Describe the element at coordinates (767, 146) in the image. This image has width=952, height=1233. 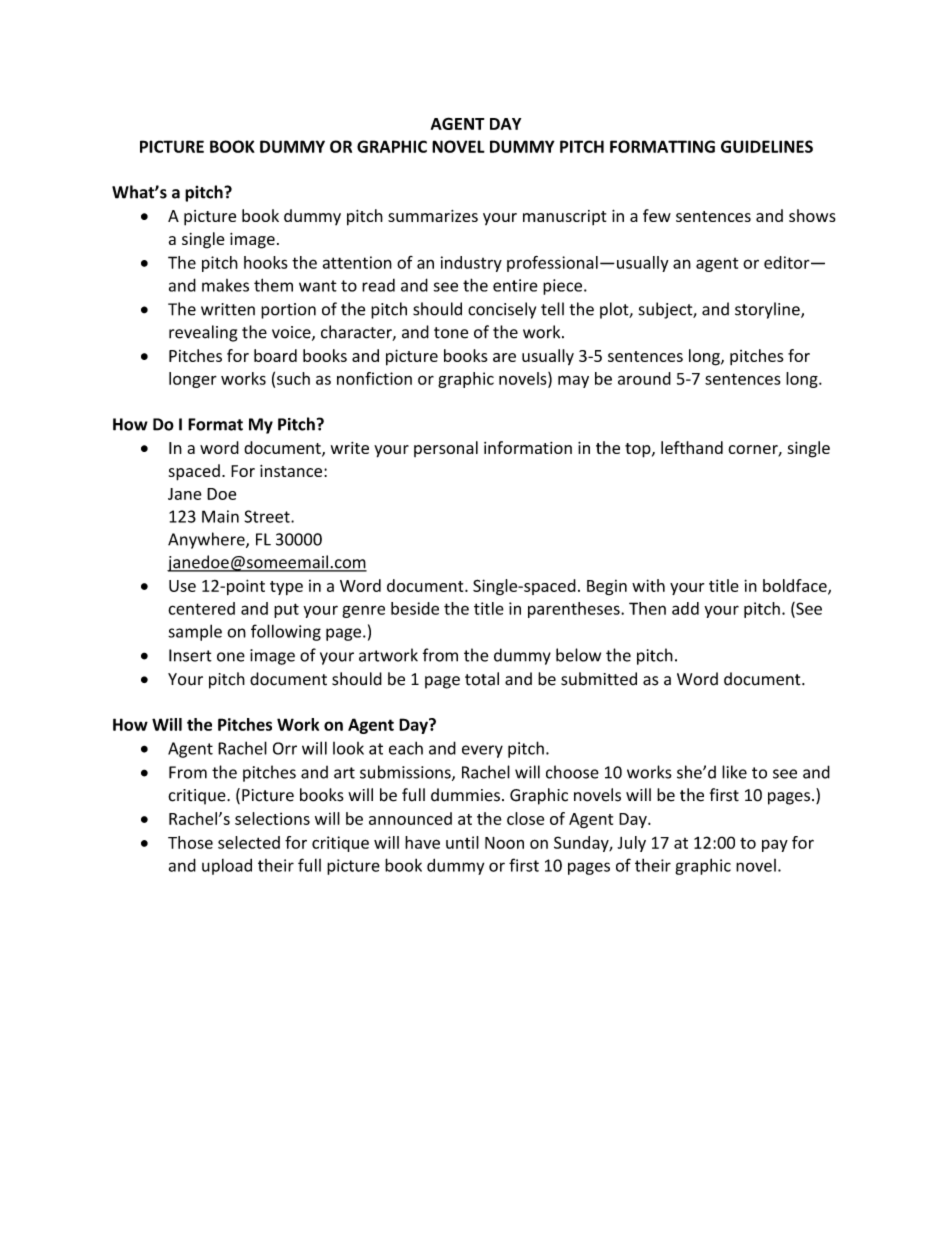
I see `GUIDELINES` at that location.
